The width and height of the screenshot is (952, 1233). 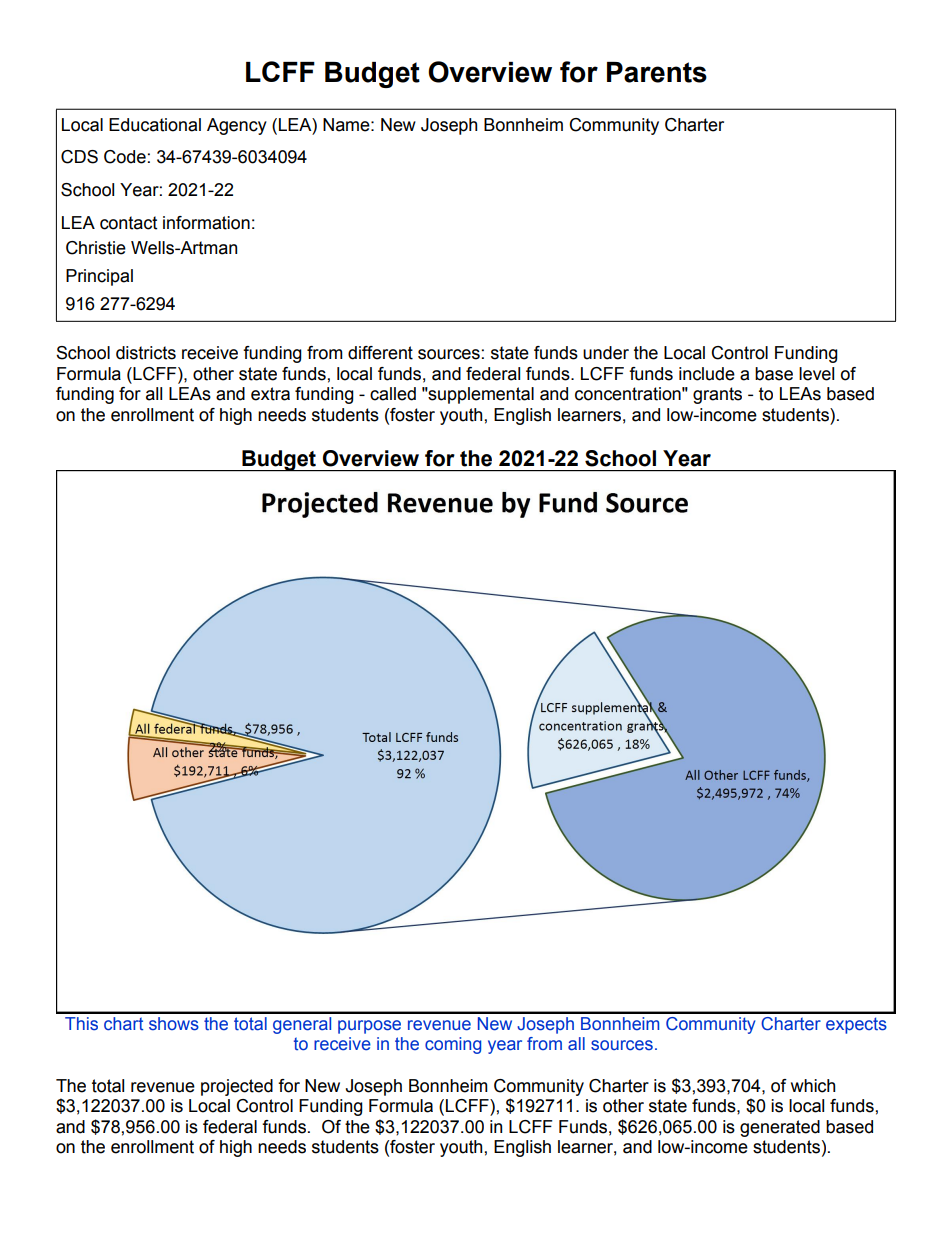 What do you see at coordinates (81, 1024) in the screenshot?
I see `This` at bounding box center [81, 1024].
